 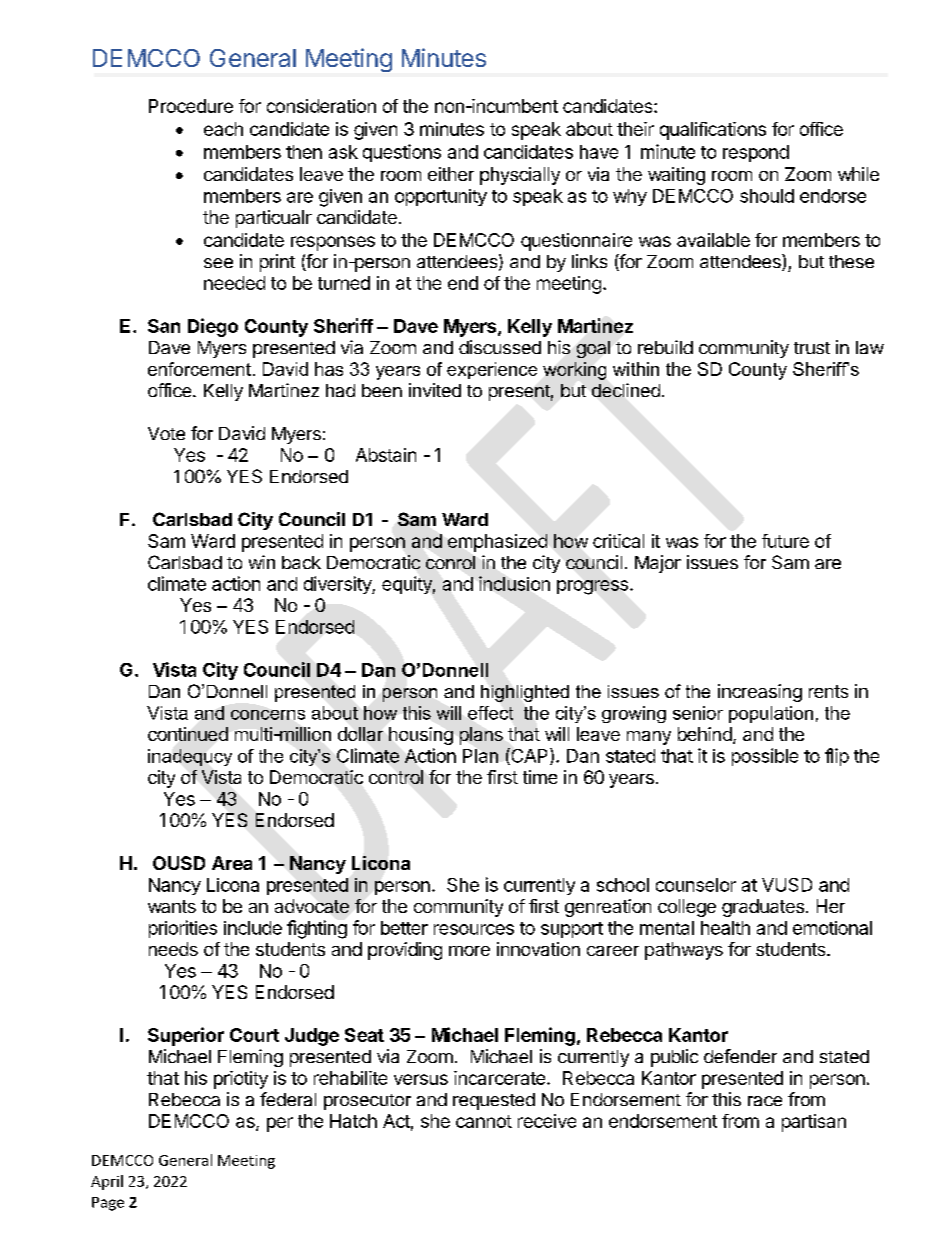 I want to click on April, so click(x=107, y=1182).
